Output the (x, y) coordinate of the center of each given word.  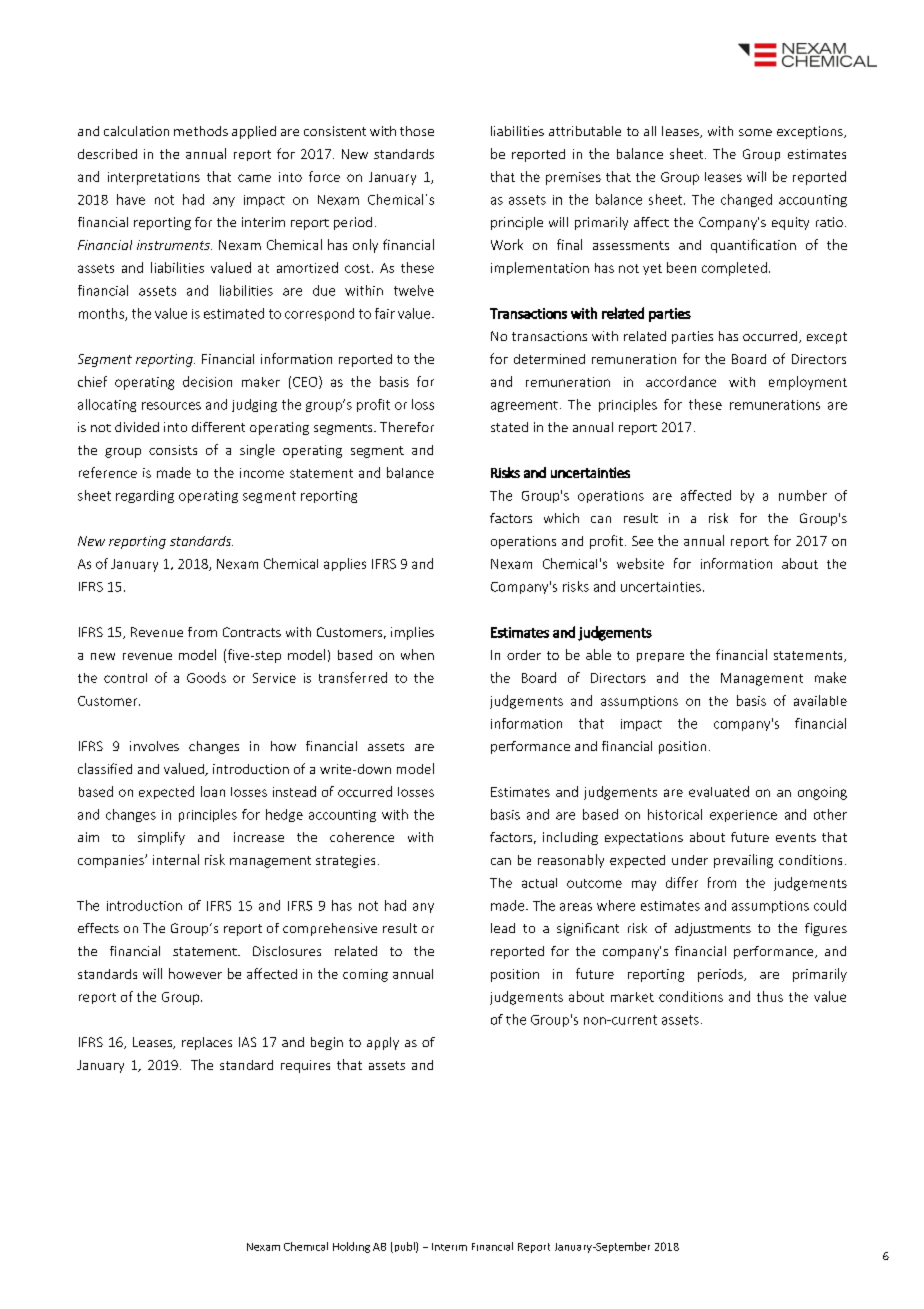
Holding (351, 1247)
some (755, 132)
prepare (660, 657)
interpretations (154, 178)
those (417, 131)
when (417, 654)
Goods (206, 677)
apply (383, 1043)
